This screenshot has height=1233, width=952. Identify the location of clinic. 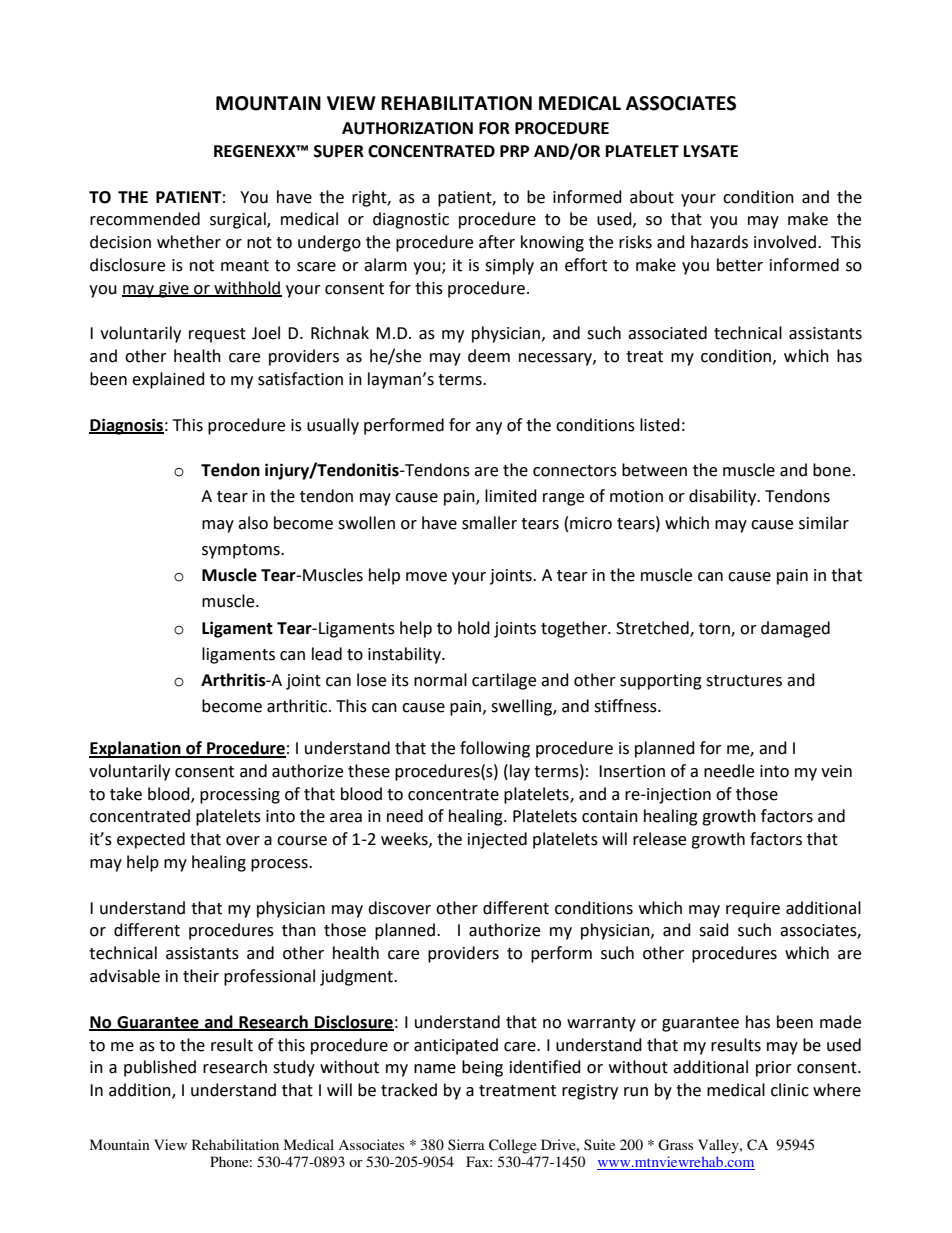
(790, 1090).
